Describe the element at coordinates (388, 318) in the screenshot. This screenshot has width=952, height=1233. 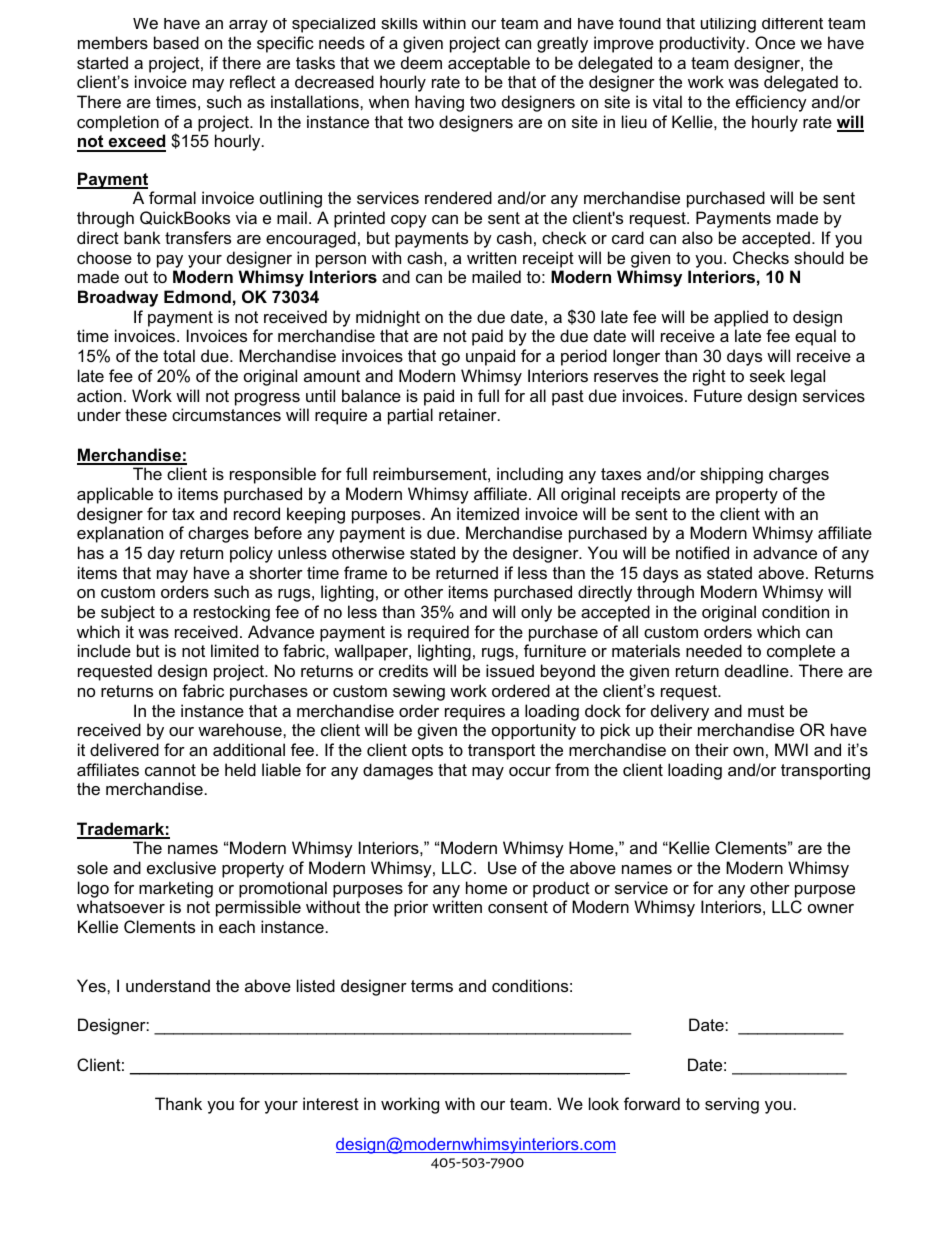
I see `midnight` at that location.
